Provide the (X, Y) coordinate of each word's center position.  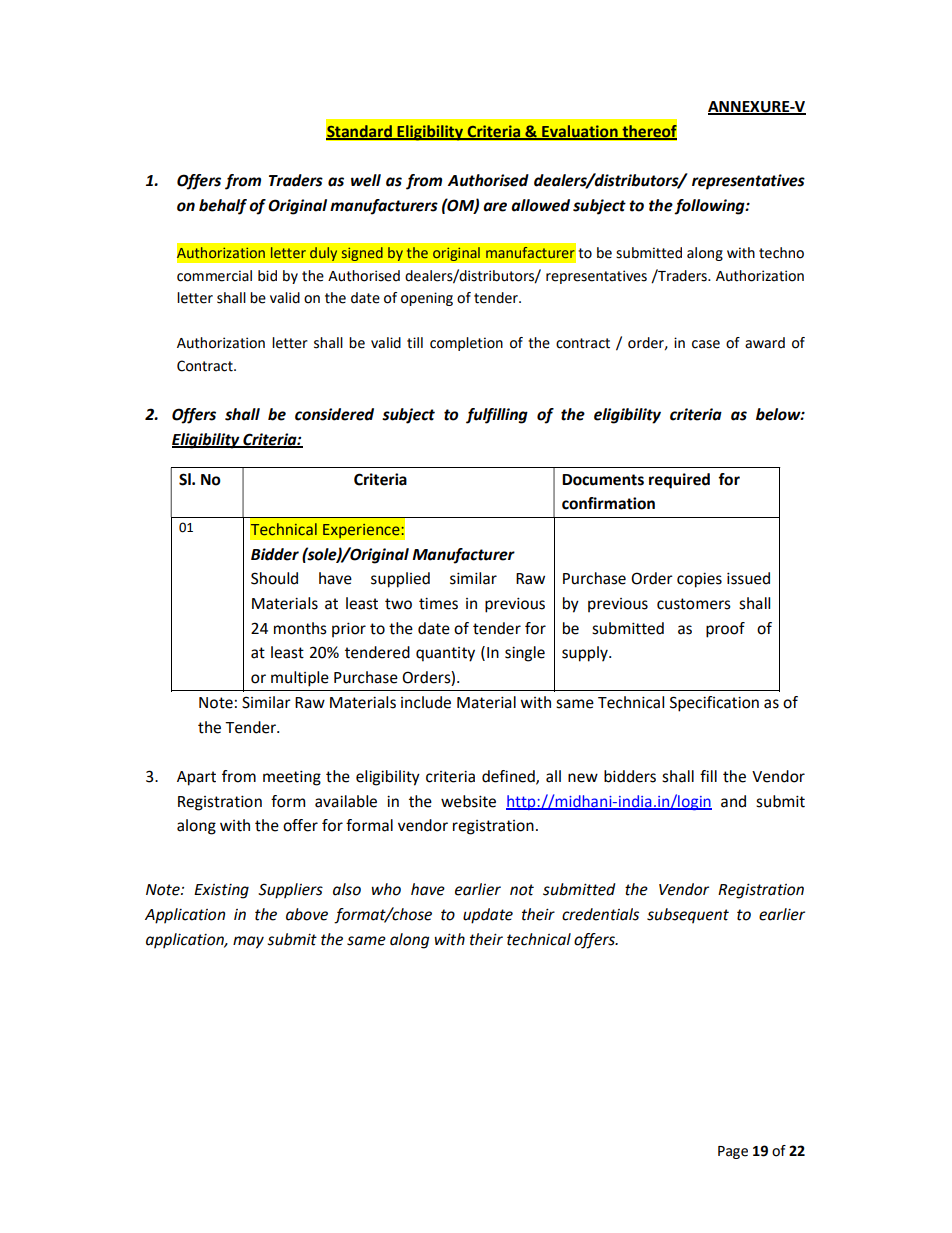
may (248, 942)
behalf (223, 207)
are (495, 207)
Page (733, 1152)
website (468, 801)
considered (334, 414)
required (679, 481)
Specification (714, 704)
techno (781, 253)
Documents (603, 480)
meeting (292, 778)
